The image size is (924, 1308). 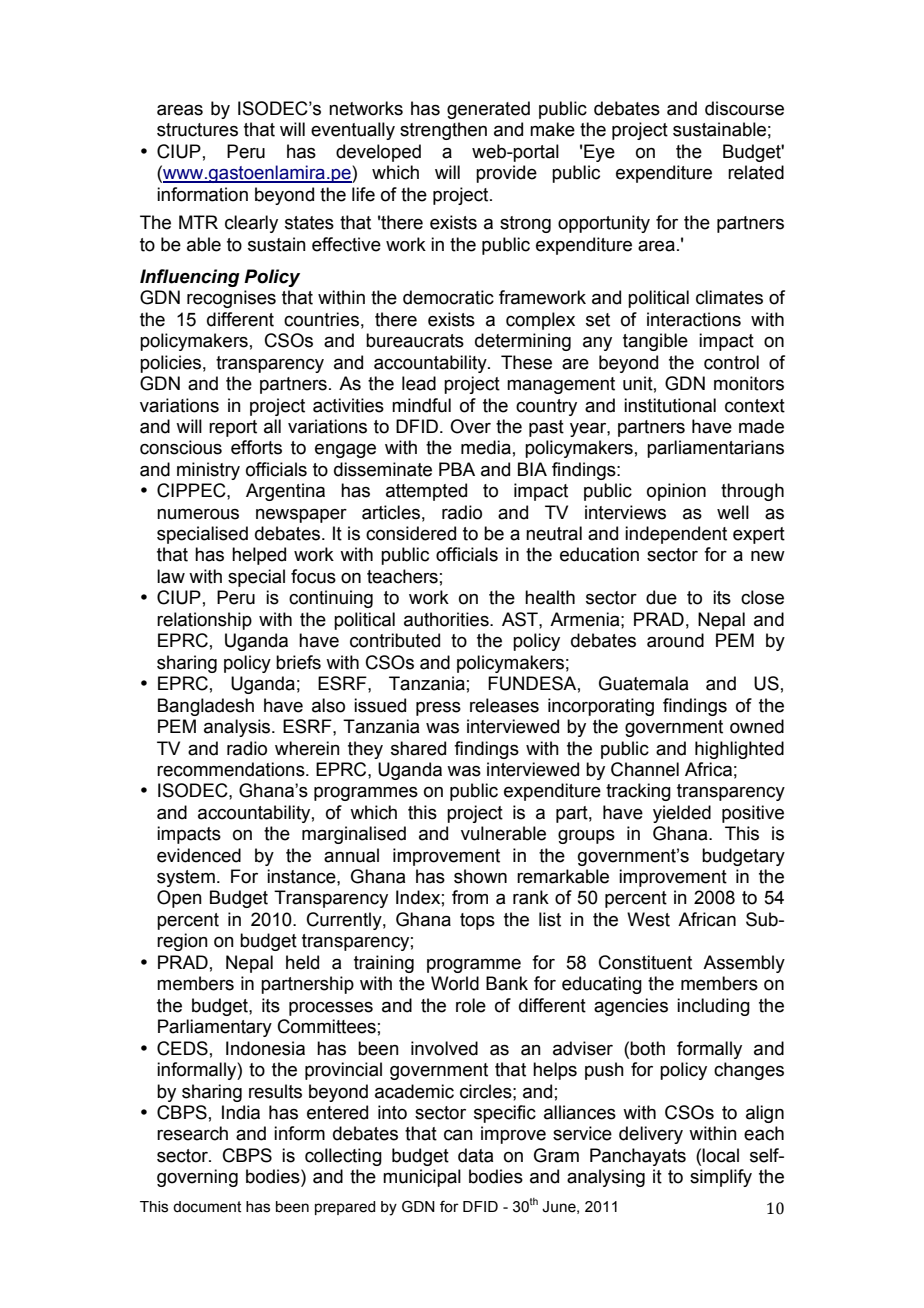 I want to click on authorities, so click(x=447, y=619).
